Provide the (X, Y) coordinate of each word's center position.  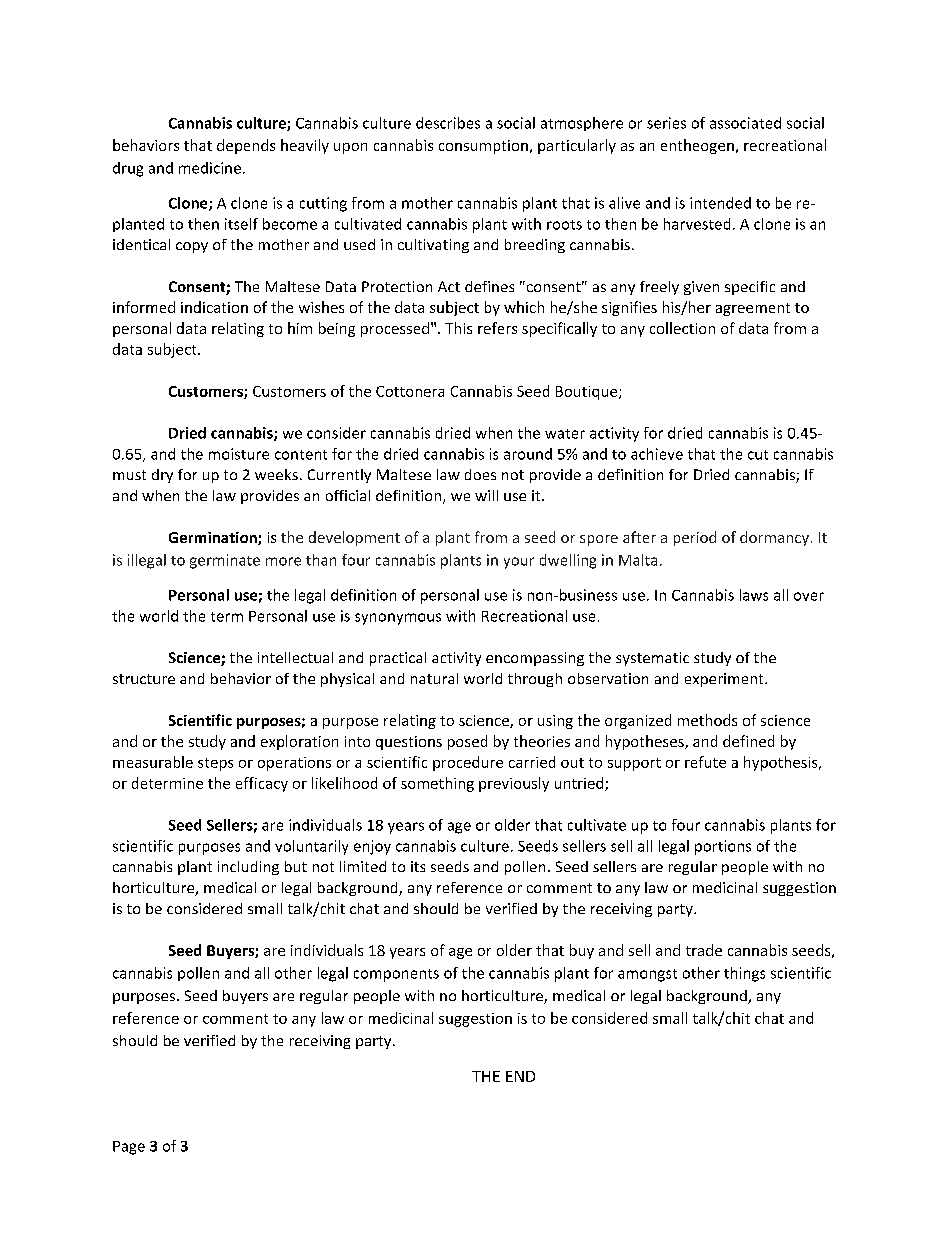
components (396, 975)
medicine (210, 168)
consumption (483, 147)
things (744, 974)
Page (129, 1148)
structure (144, 679)
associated (745, 123)
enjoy (372, 847)
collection (682, 328)
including (248, 868)
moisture (239, 454)
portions (723, 847)
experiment (725, 680)
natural (434, 678)
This (458, 328)
